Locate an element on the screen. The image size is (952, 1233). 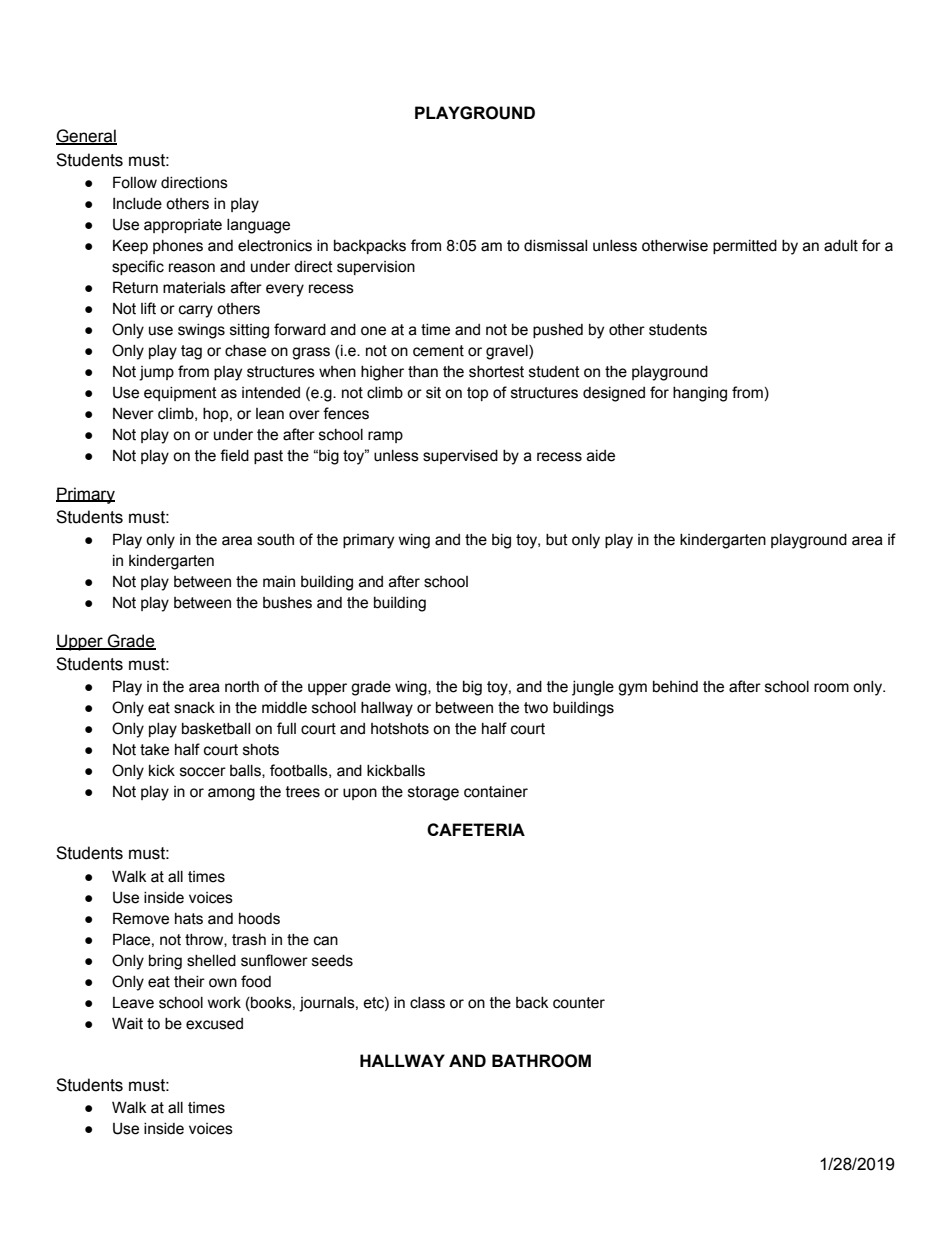
two is located at coordinates (536, 708).
